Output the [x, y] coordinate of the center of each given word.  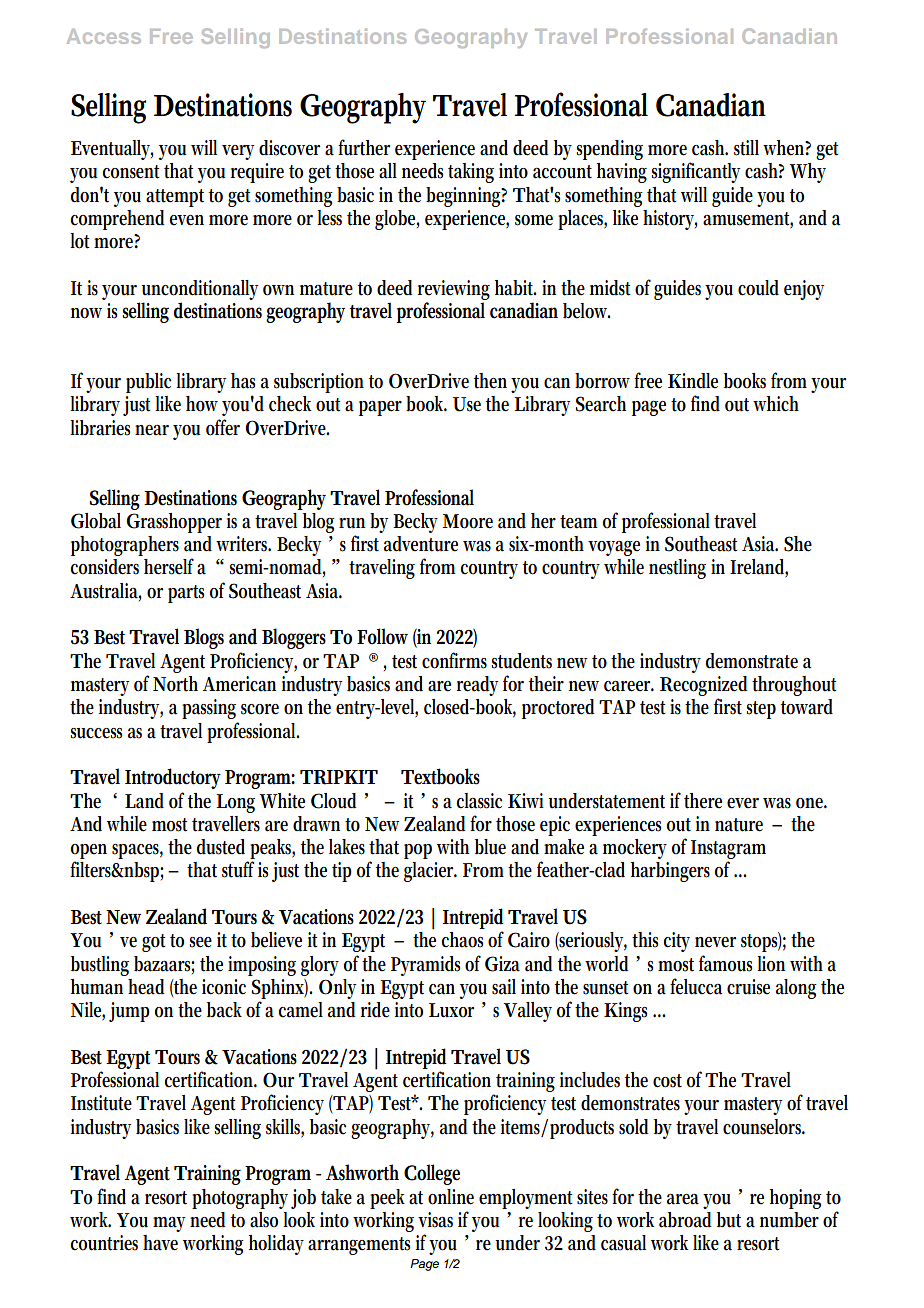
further [364, 147]
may [169, 1224]
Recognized [703, 686]
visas [435, 1220]
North [175, 684]
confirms [454, 660]
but [729, 1220]
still [746, 148]
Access [104, 36]
